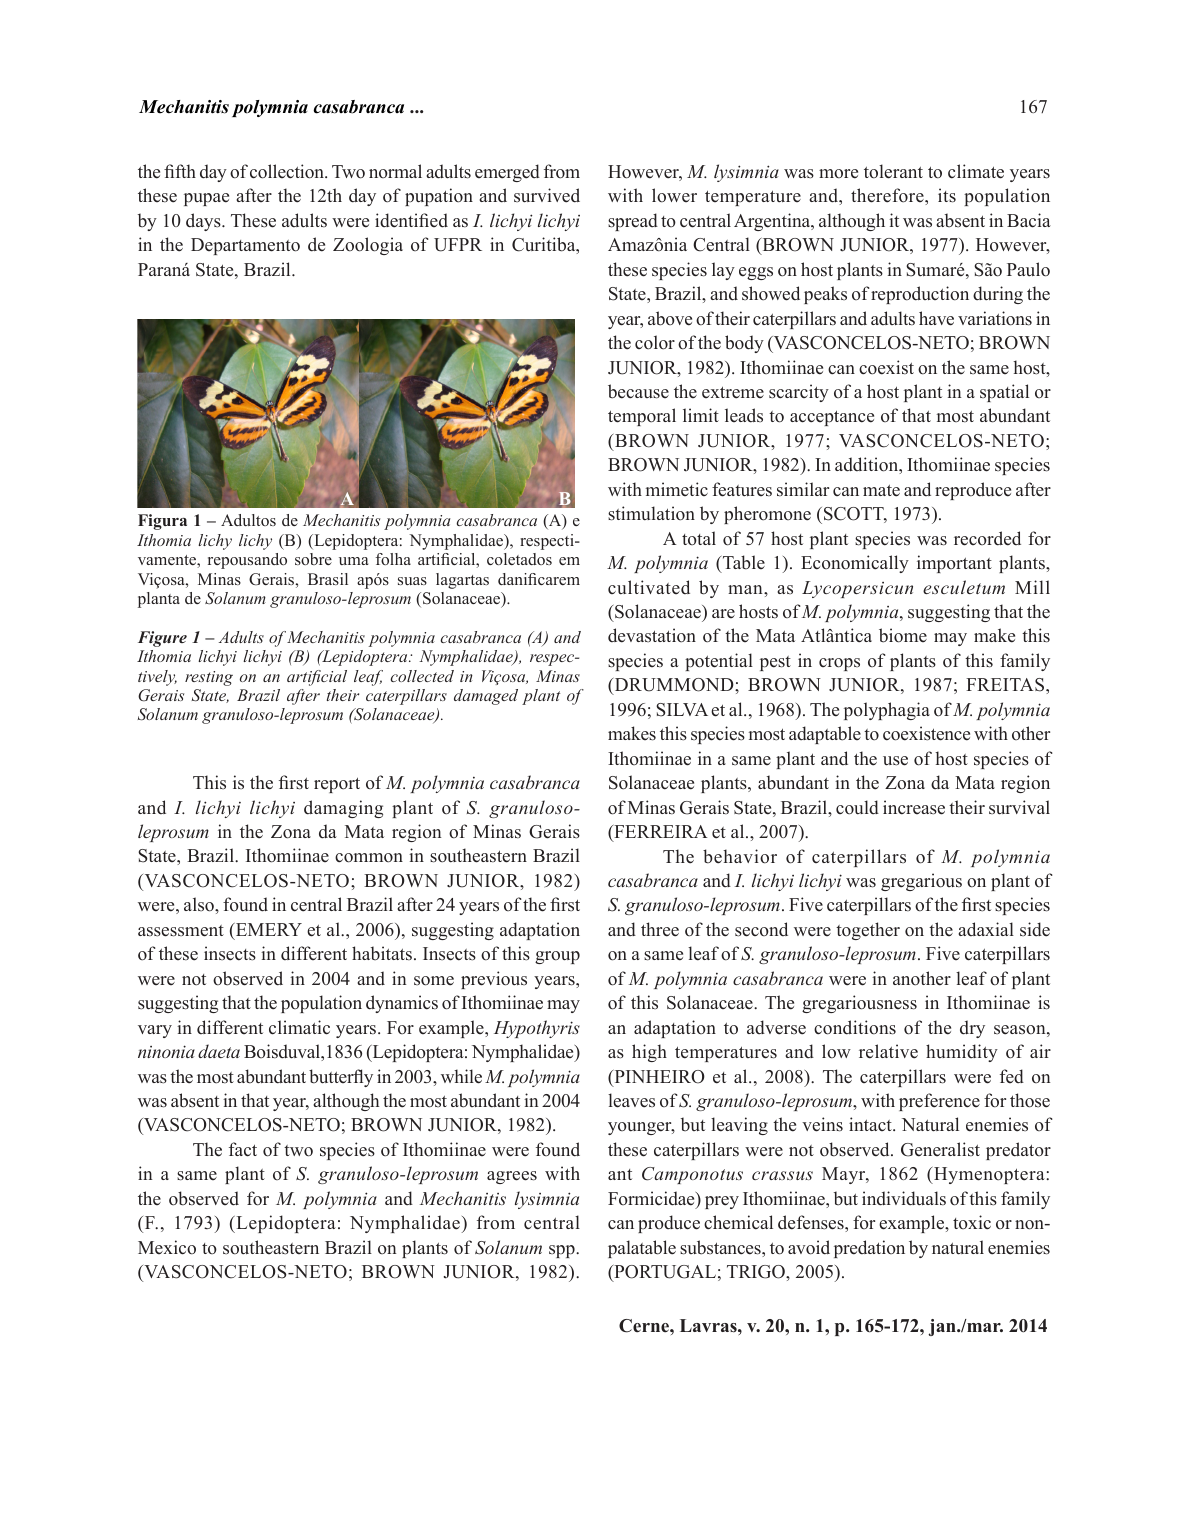 The height and width of the screenshot is (1540, 1188). What do you see at coordinates (206, 199) in the screenshot?
I see `pupae` at bounding box center [206, 199].
